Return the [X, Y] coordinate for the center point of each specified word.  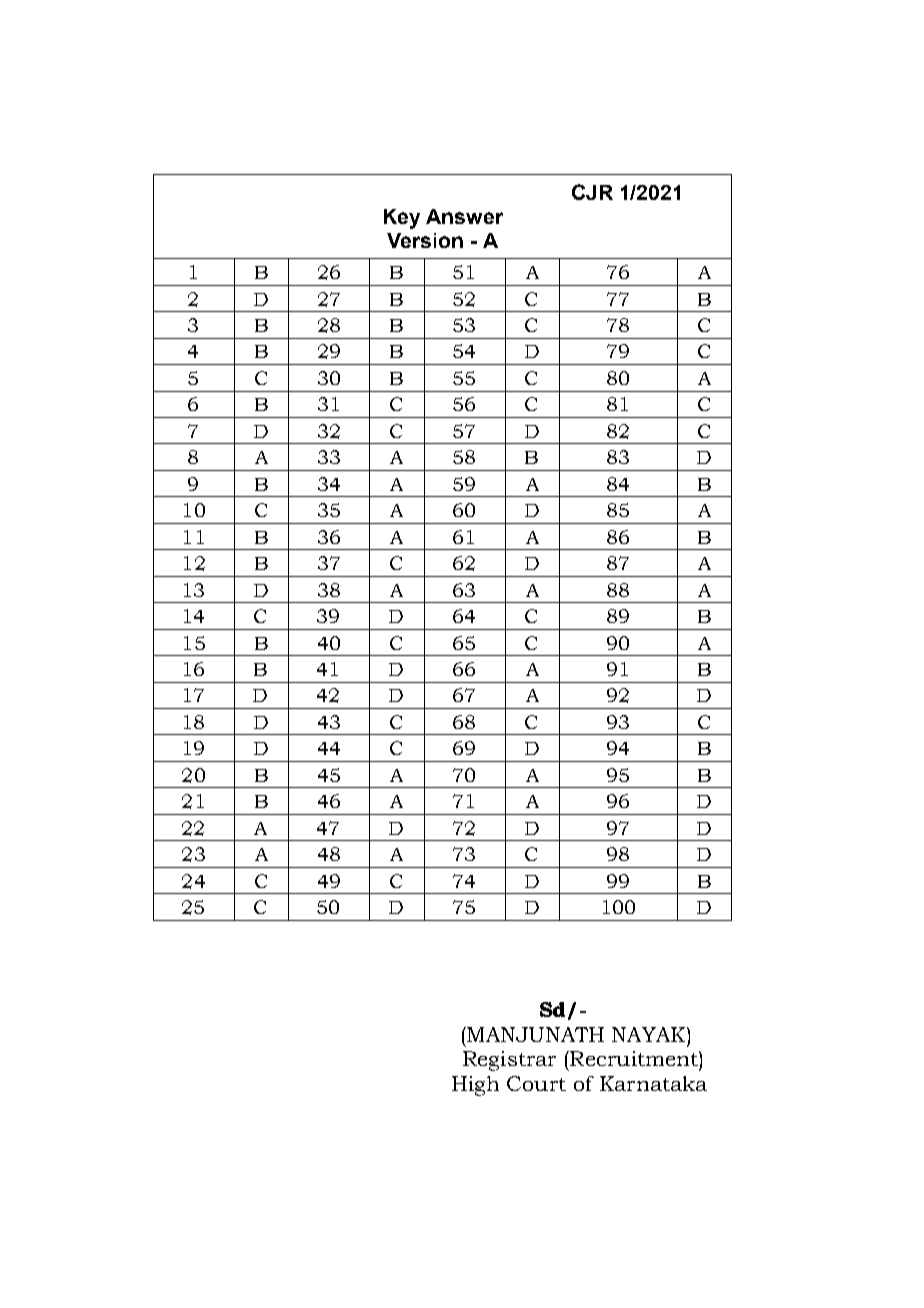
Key [402, 219]
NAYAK [650, 1034]
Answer [464, 216]
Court [536, 1083]
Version [425, 240]
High [475, 1086]
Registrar [509, 1061]
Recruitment [634, 1058]
